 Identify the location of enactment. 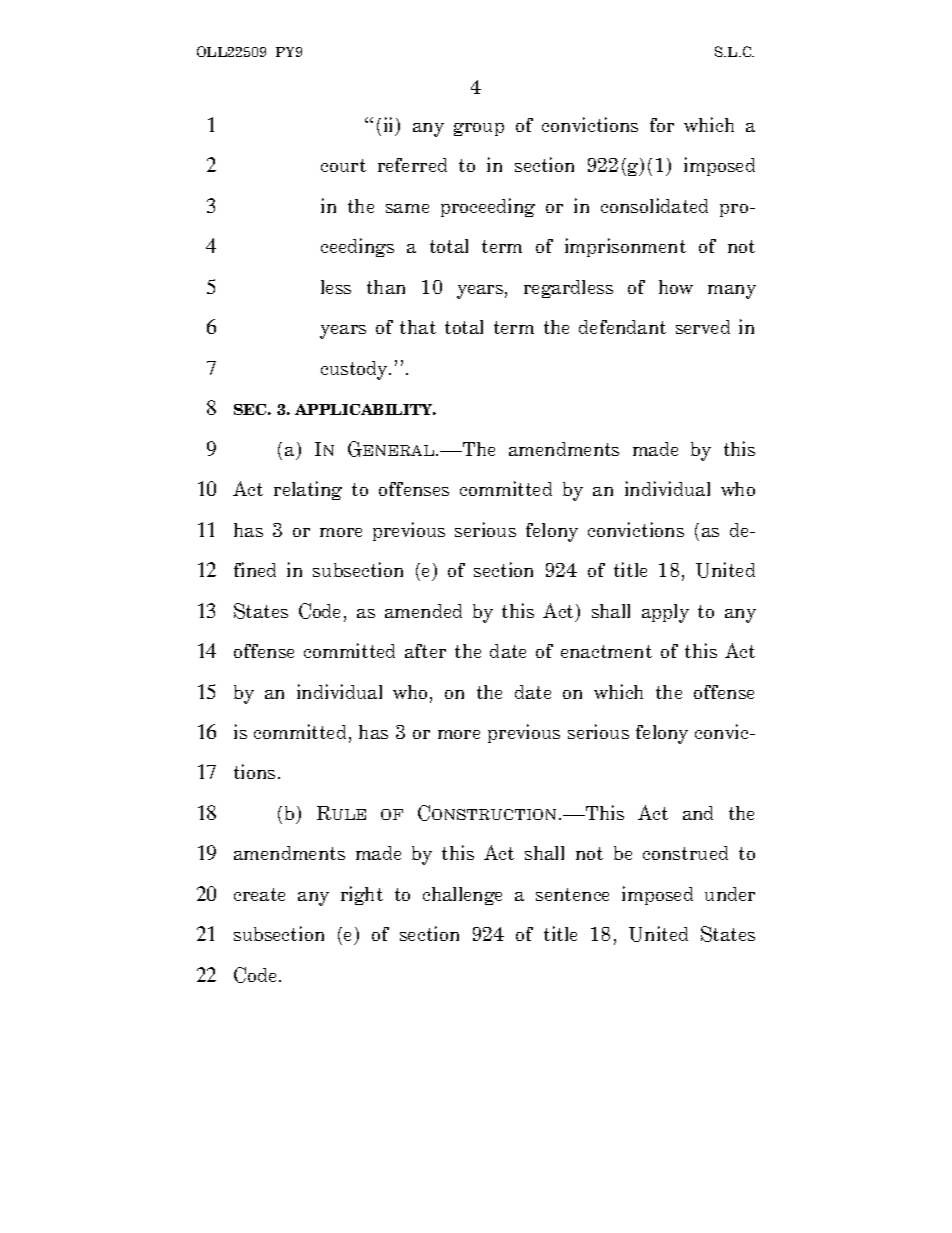
(606, 651).
